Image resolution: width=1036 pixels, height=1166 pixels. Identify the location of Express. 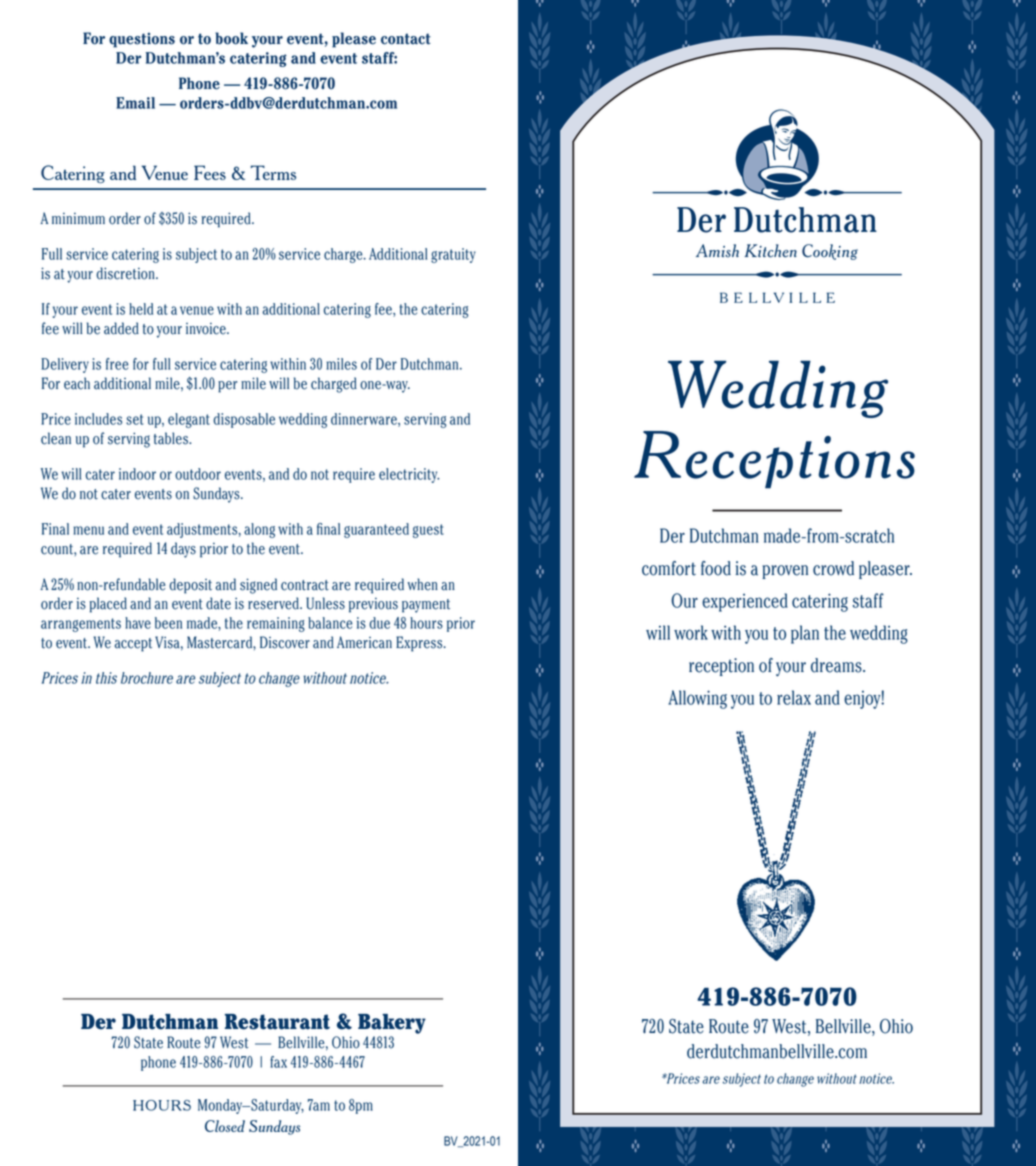
(420, 644).
